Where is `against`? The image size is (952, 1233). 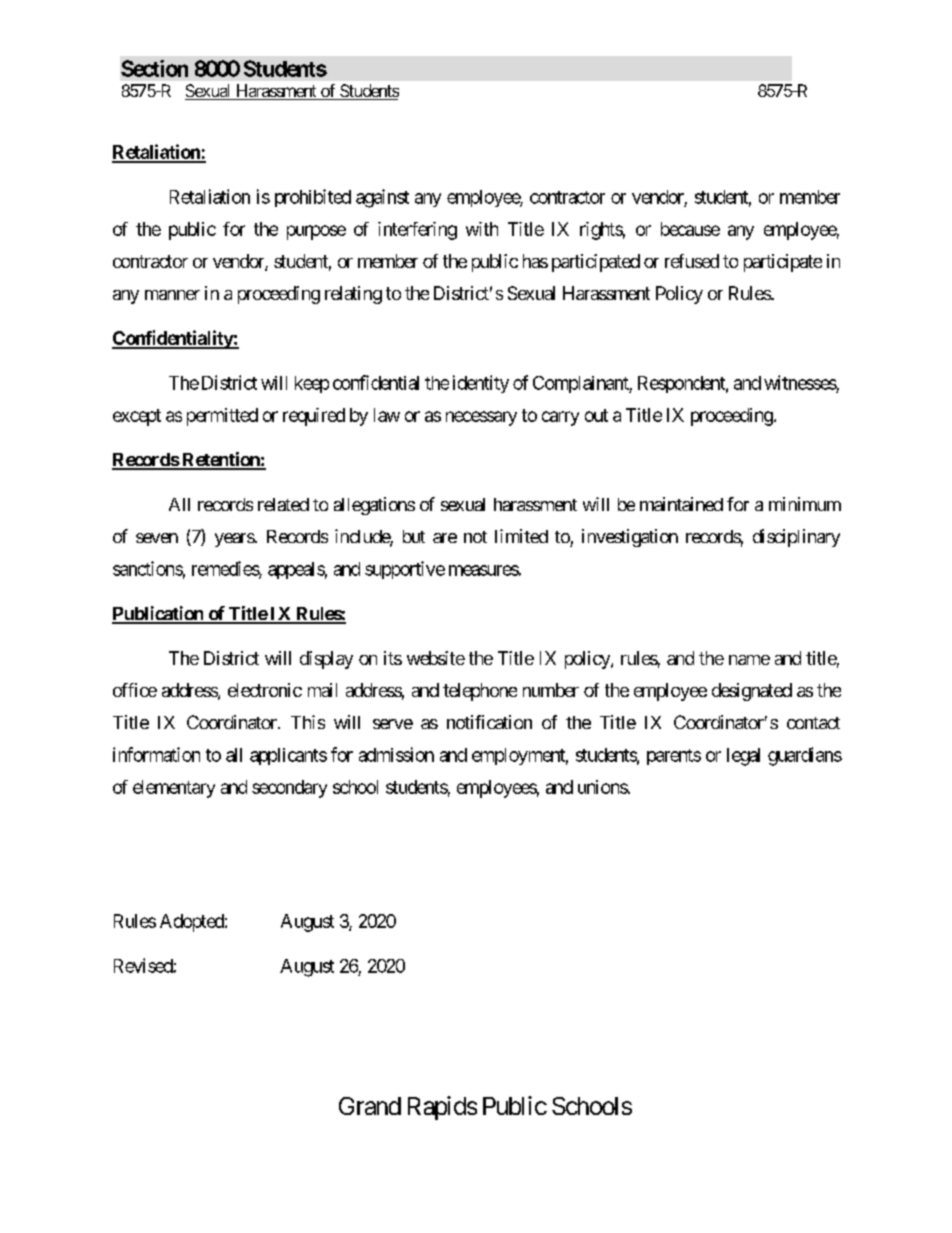
against is located at coordinates (382, 198).
